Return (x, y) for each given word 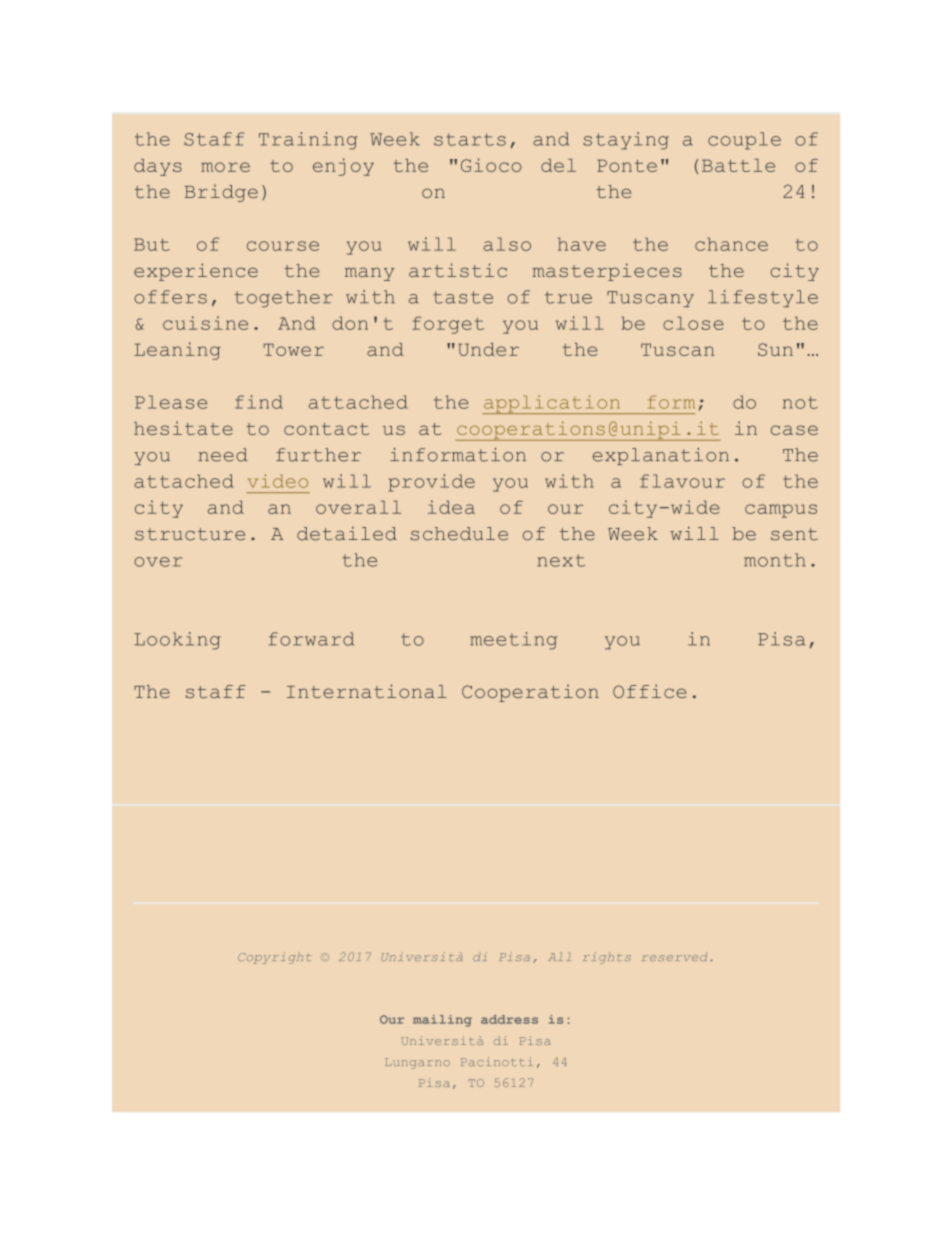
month (775, 560)
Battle (738, 165)
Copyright (274, 958)
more (225, 167)
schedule (459, 534)
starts (470, 139)
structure (190, 534)
